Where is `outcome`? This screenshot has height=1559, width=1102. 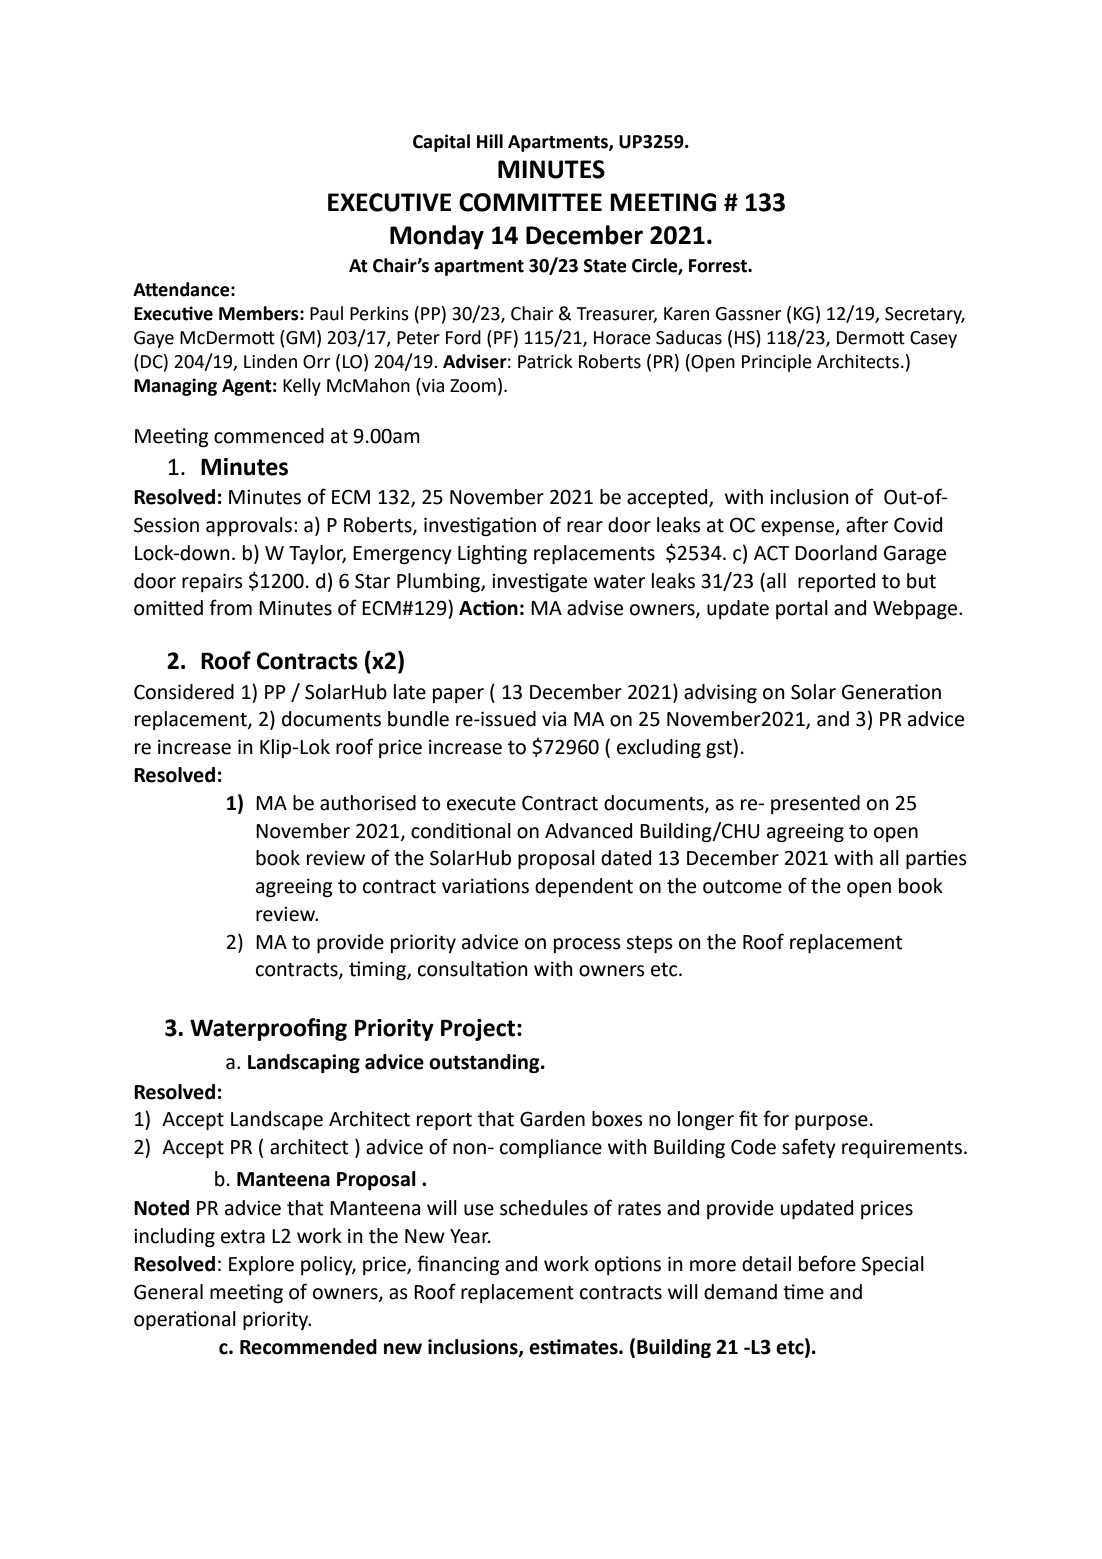
outcome is located at coordinates (742, 887).
